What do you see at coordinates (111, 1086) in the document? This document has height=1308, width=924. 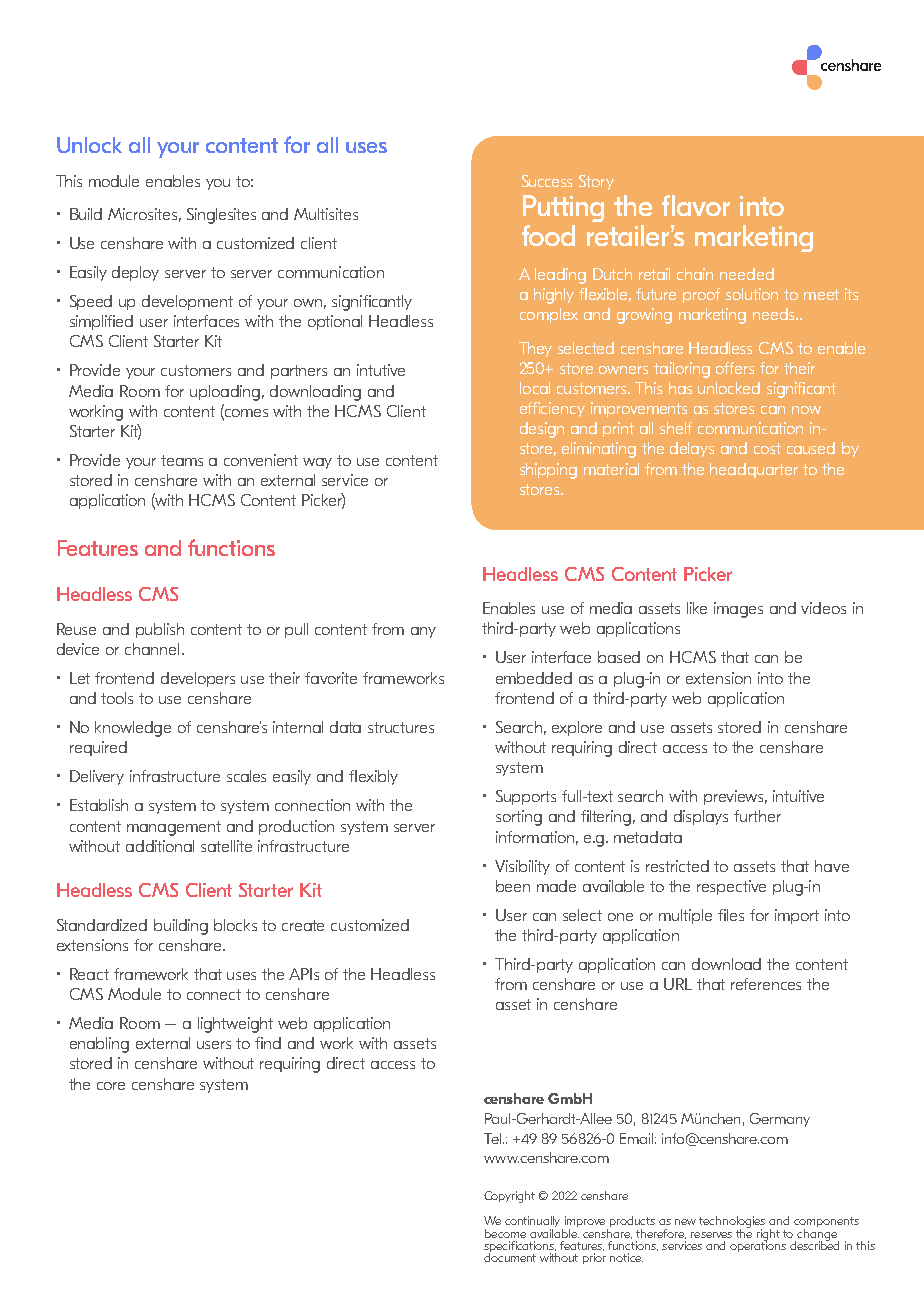 I see `core` at bounding box center [111, 1086].
